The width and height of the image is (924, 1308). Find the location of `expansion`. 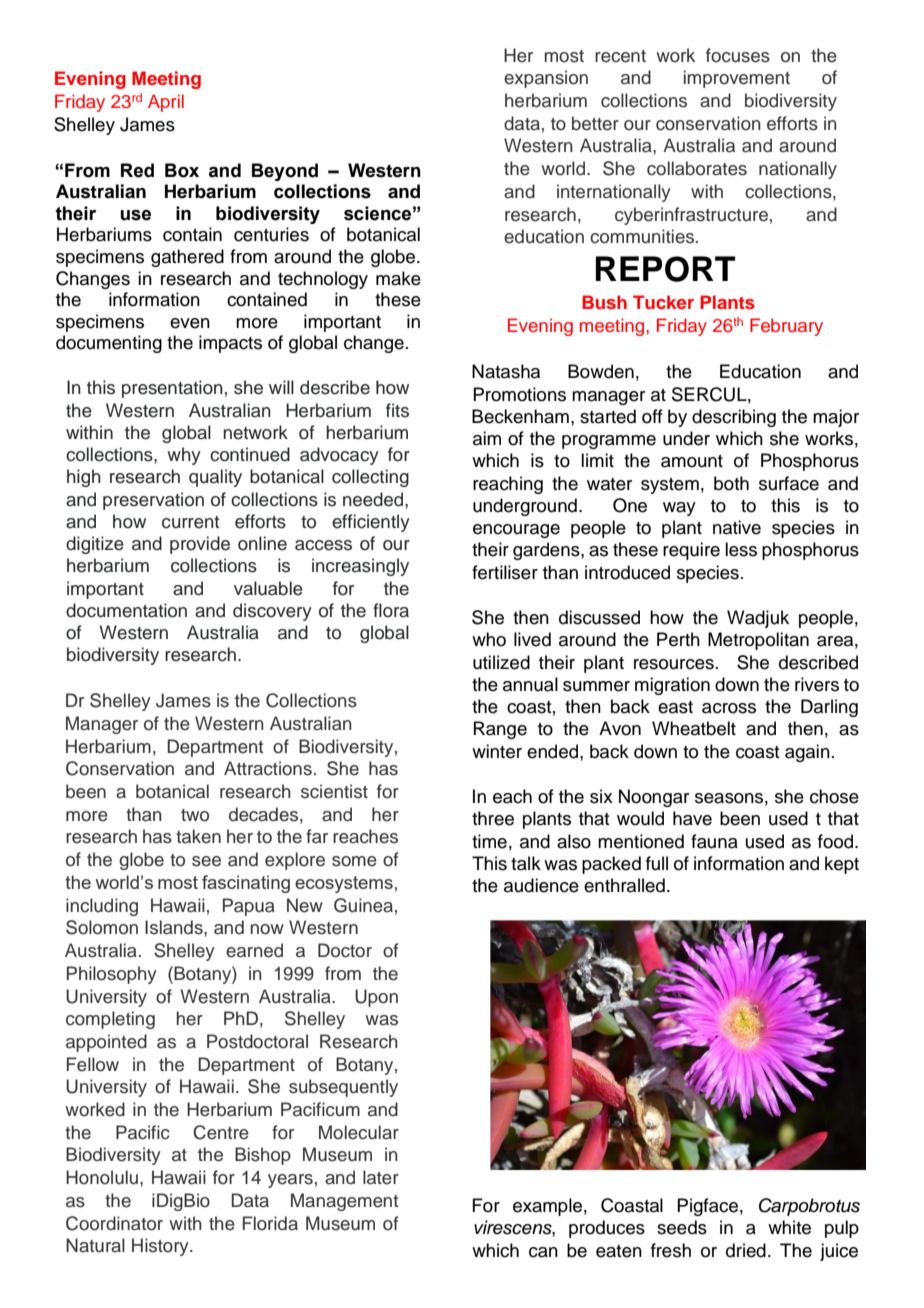

expansion is located at coordinates (546, 79).
